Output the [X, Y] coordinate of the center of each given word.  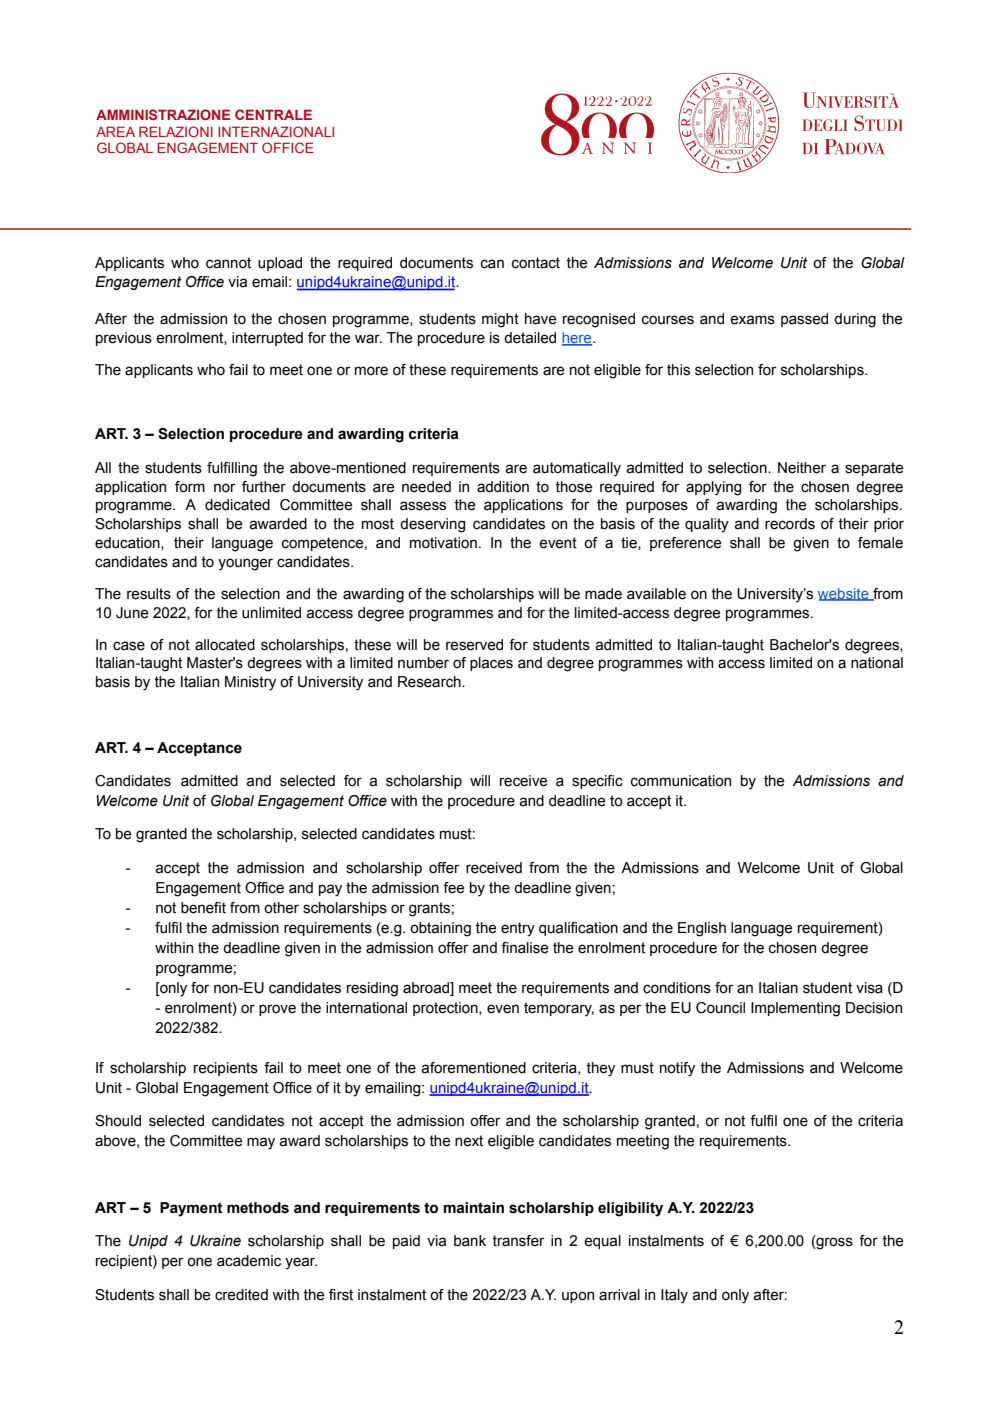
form [190, 487]
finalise [525, 948]
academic [249, 1261]
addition [503, 487]
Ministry [250, 683]
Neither [802, 468]
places [491, 664]
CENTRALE [273, 114]
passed [804, 320]
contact [536, 263]
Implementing [795, 1009]
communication [681, 781]
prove [277, 1010]
